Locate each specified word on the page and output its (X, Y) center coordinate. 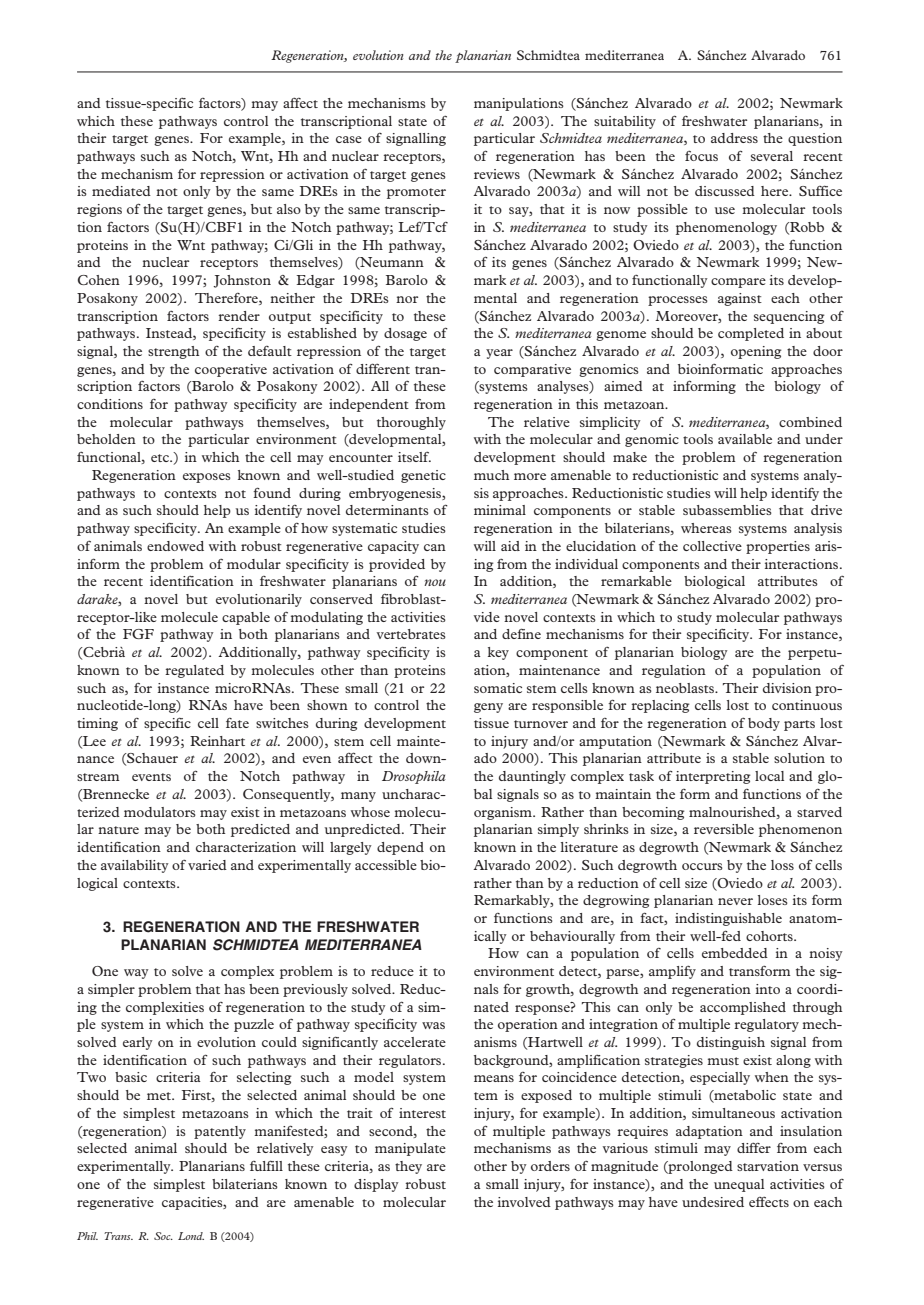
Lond (191, 1236)
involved (524, 1202)
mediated (121, 191)
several (772, 156)
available (745, 439)
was (433, 1025)
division (787, 688)
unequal (739, 1185)
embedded (735, 953)
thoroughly (411, 423)
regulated (194, 671)
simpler (111, 990)
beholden (106, 439)
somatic (498, 688)
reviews (497, 174)
